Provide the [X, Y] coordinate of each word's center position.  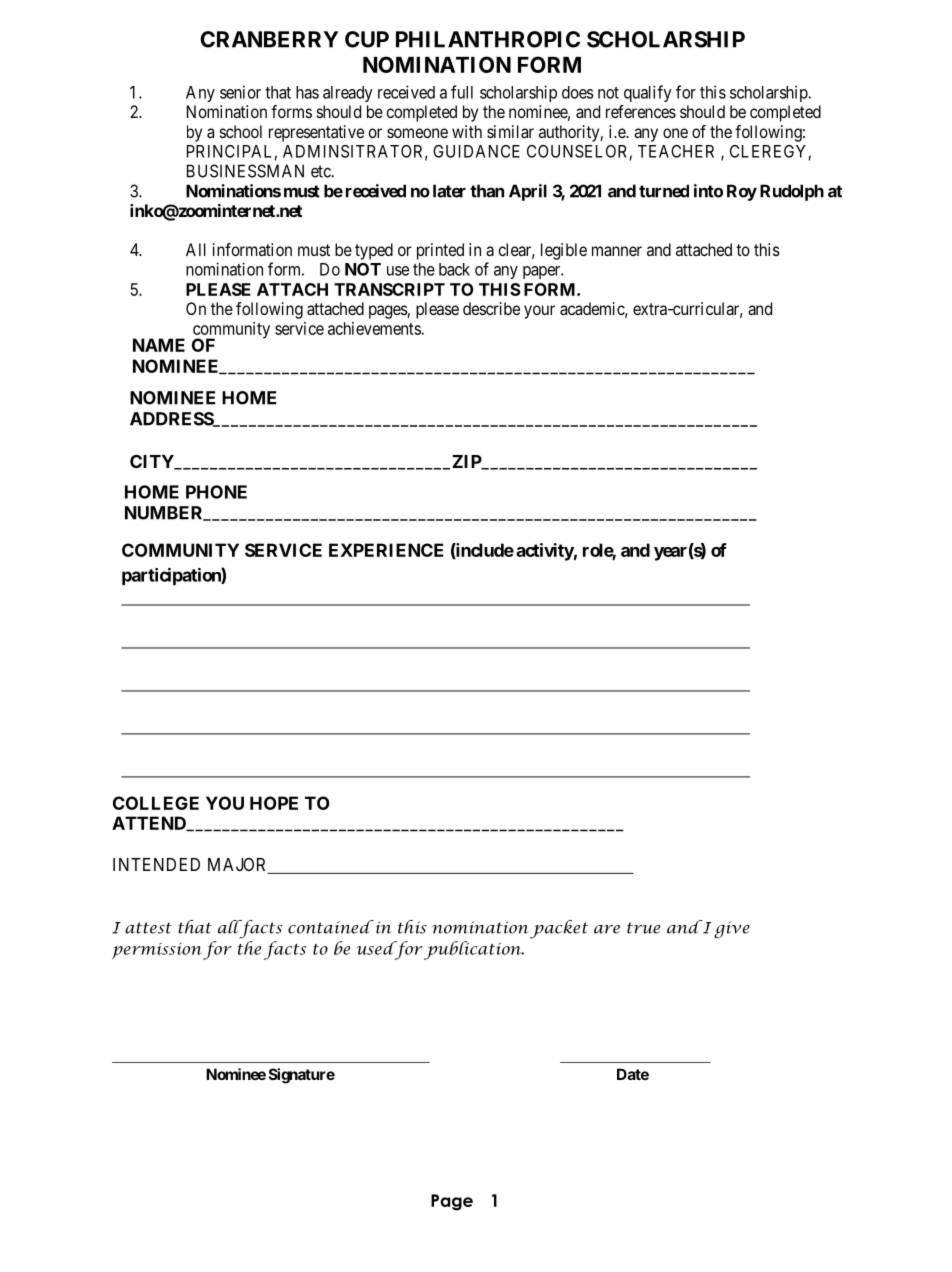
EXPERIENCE [386, 550]
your [539, 312]
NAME [159, 345]
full [462, 92]
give [732, 930]
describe [491, 308]
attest [148, 928]
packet [559, 929]
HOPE [274, 803]
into [708, 191]
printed [440, 251]
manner [617, 251]
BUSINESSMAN [245, 171]
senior [240, 92]
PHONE [216, 492]
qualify [648, 93]
